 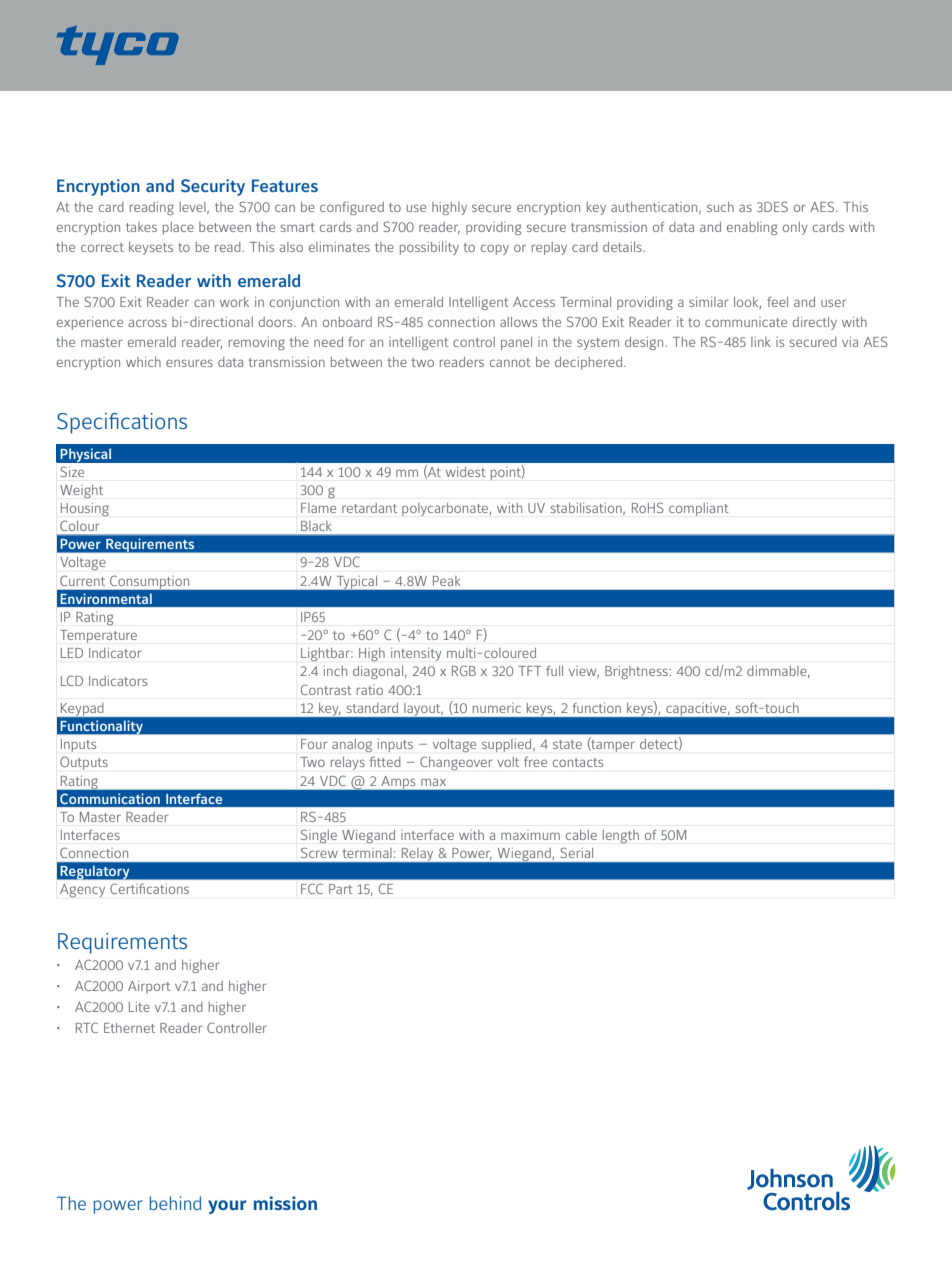 What do you see at coordinates (227, 1207) in the document?
I see `your` at bounding box center [227, 1207].
